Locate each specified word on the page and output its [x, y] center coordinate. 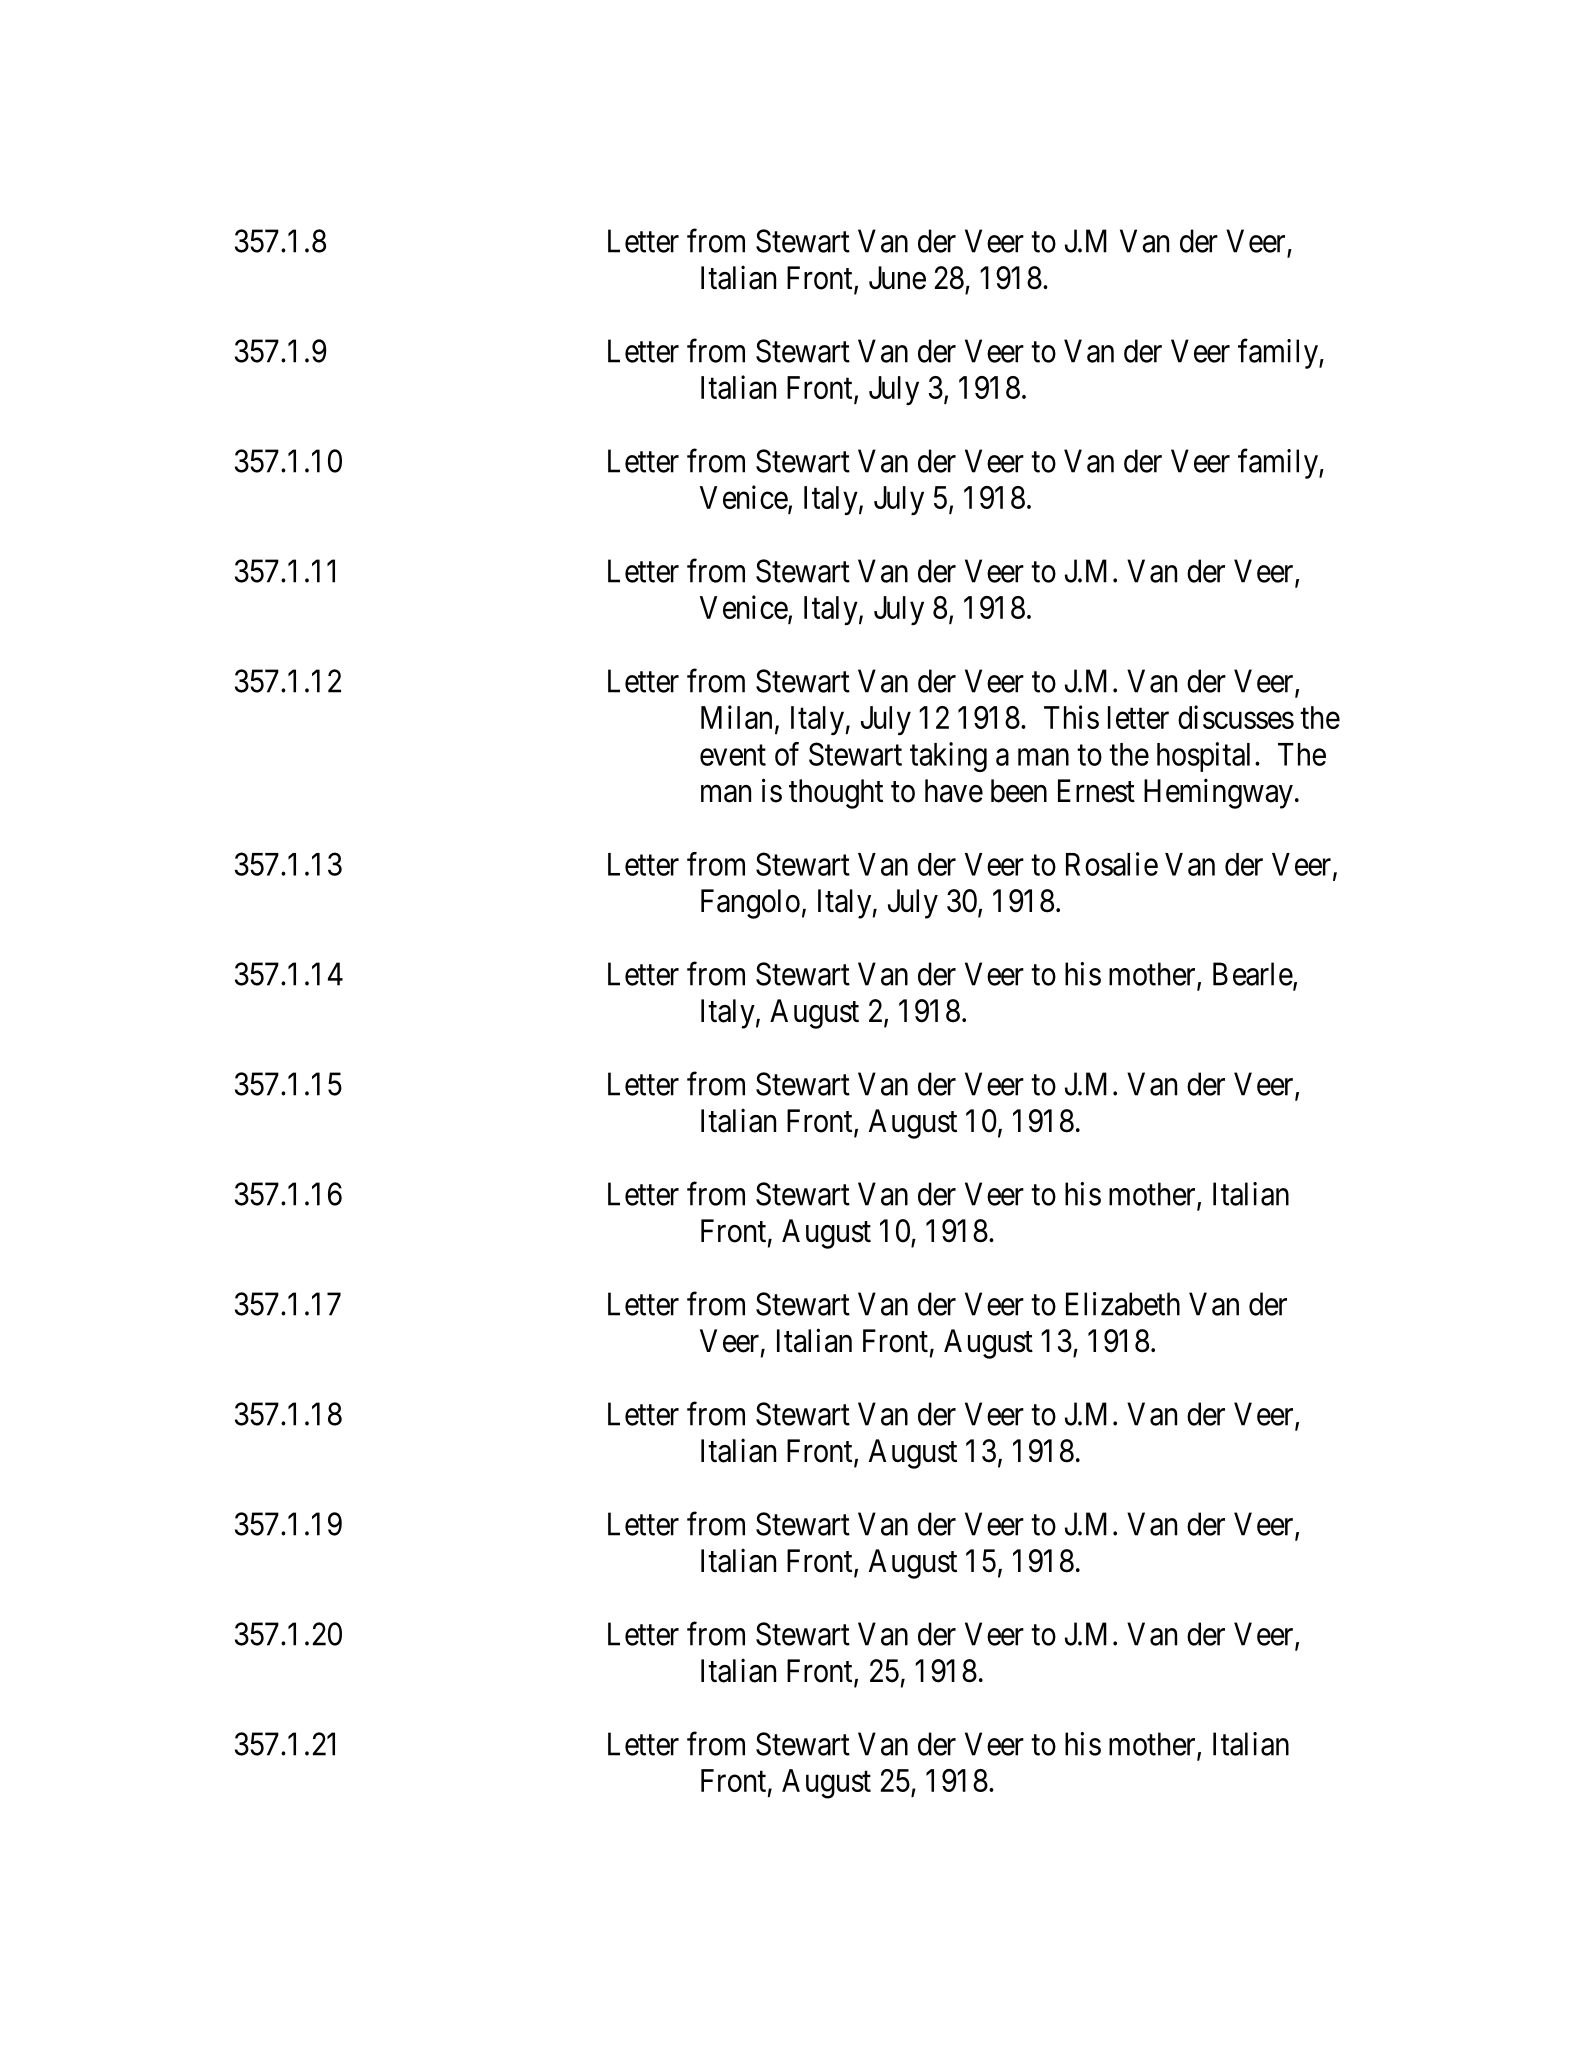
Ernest [1096, 791]
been [1019, 791]
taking [948, 757]
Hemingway [1218, 793]
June [897, 278]
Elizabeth [1123, 1304]
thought [836, 794]
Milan [736, 717]
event [733, 755]
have [954, 791]
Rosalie [1112, 864]
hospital [1203, 757]
